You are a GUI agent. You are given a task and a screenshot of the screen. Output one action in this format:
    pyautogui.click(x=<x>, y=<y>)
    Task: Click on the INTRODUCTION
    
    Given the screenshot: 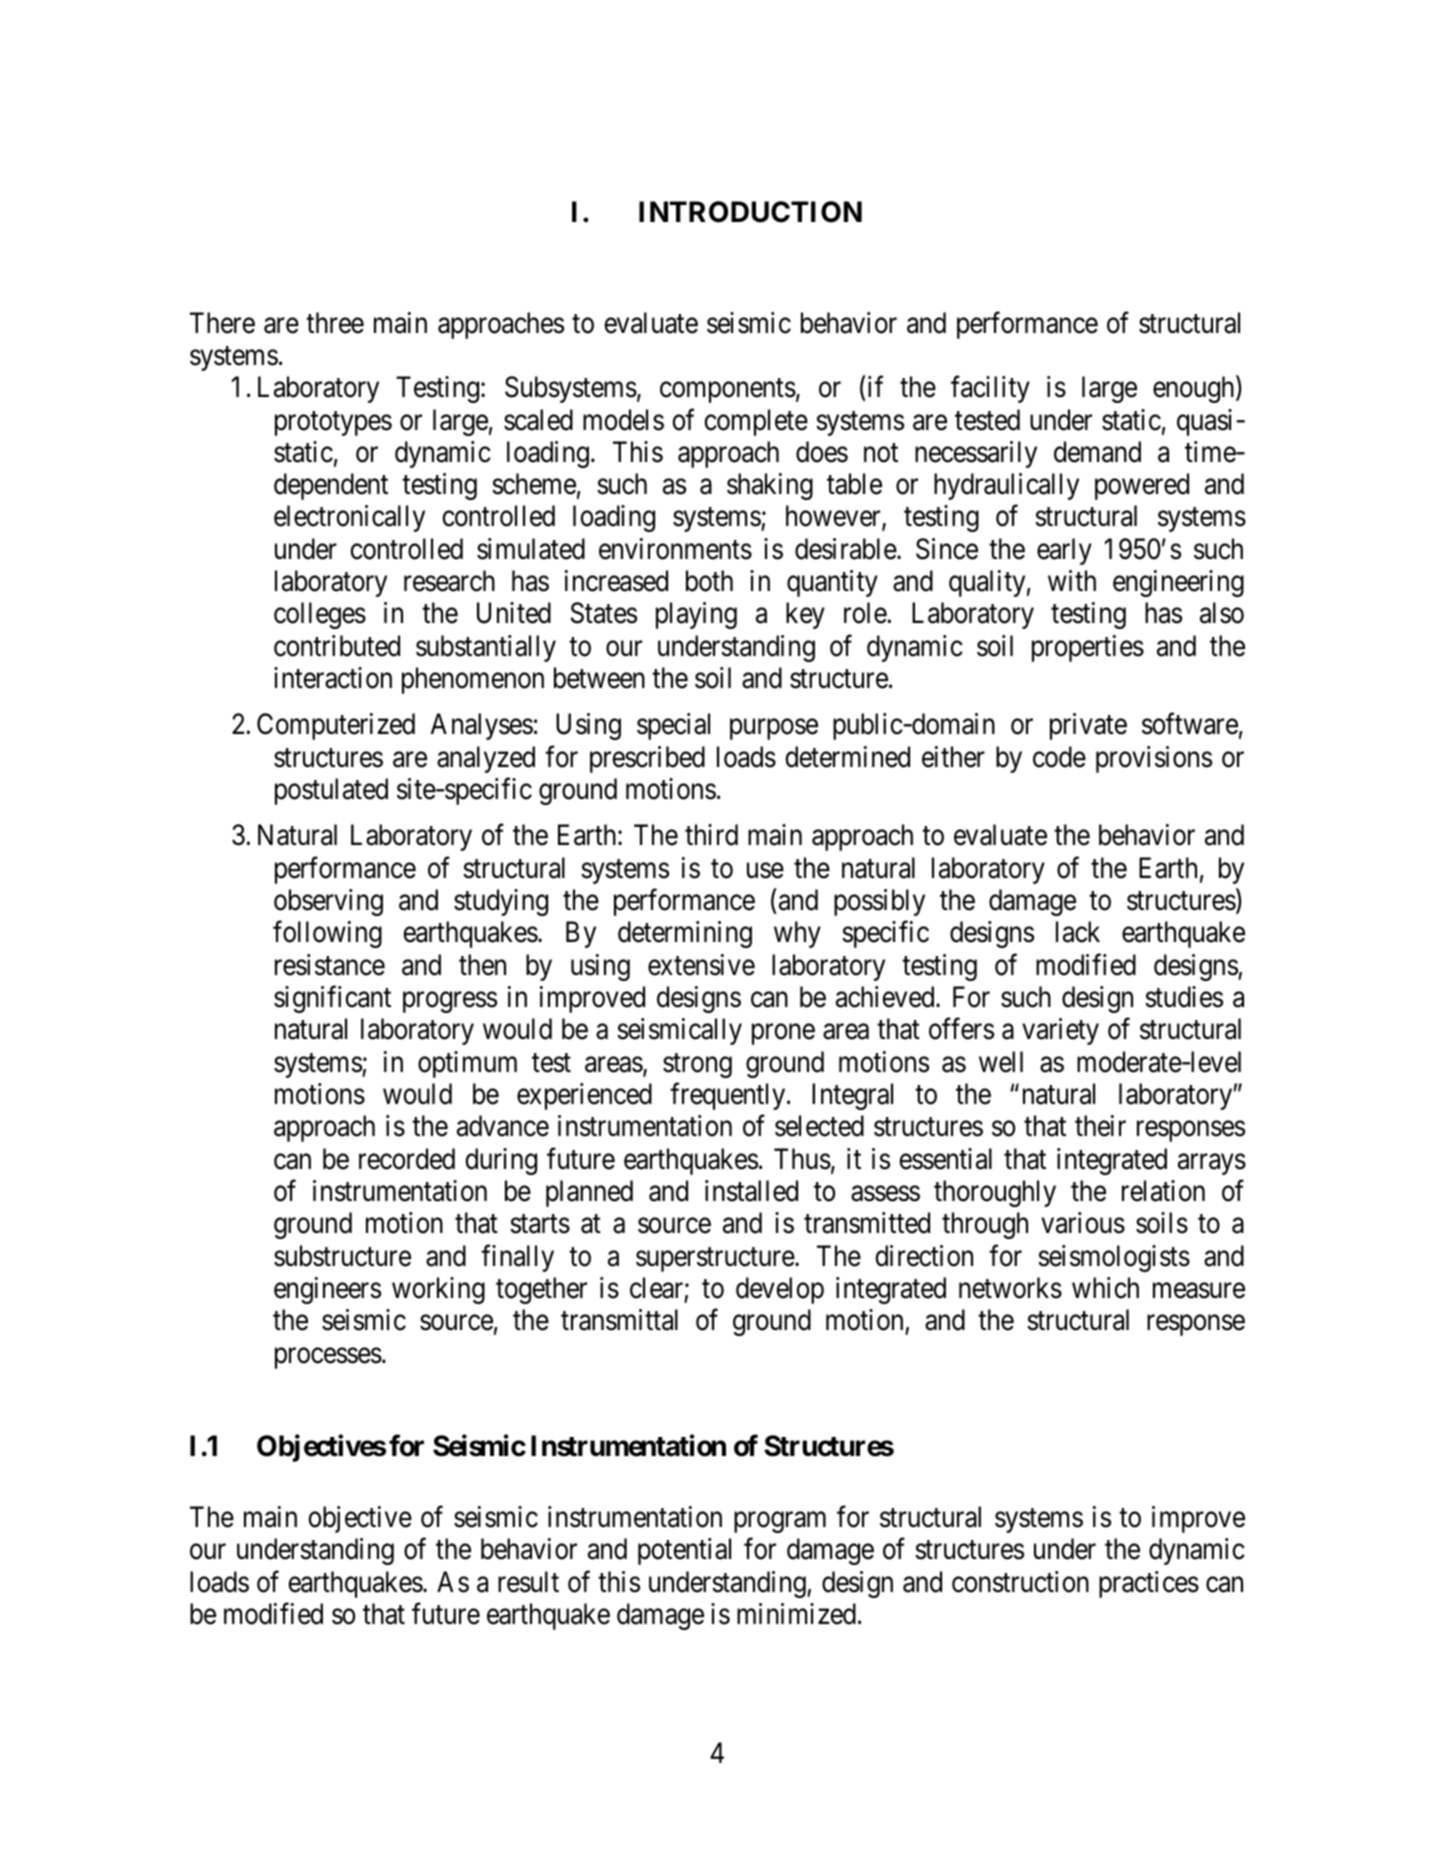 What is the action you would take?
    pyautogui.click(x=750, y=212)
